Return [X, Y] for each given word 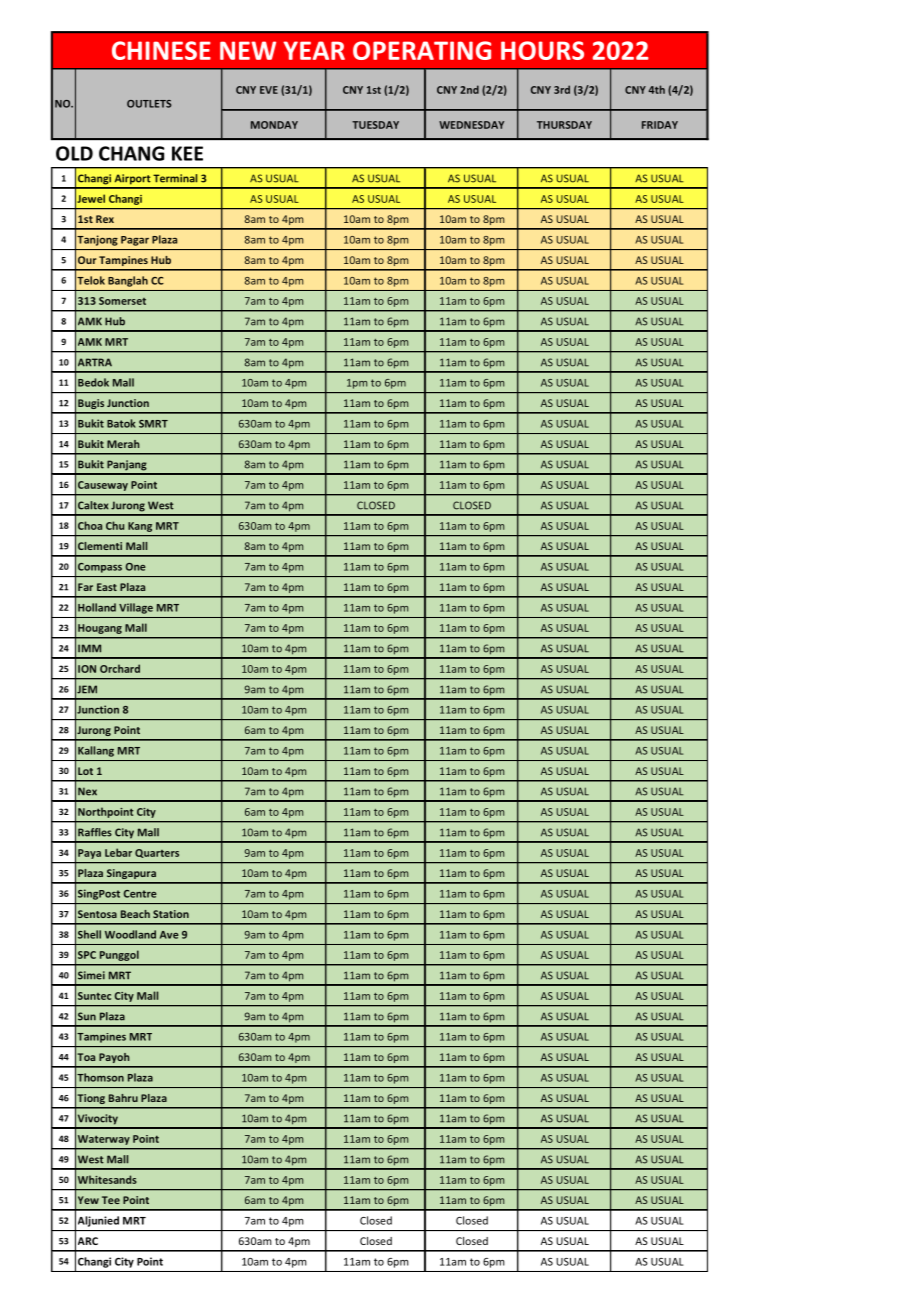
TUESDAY [375, 125]
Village [136, 608]
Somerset [122, 301]
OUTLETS [149, 104]
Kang [140, 527]
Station [171, 914]
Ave [169, 935]
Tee [111, 1200]
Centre [140, 894]
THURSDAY [564, 125]
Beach [135, 914]
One [136, 567]
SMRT [153, 424]
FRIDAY [660, 125]
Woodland [130, 934]
